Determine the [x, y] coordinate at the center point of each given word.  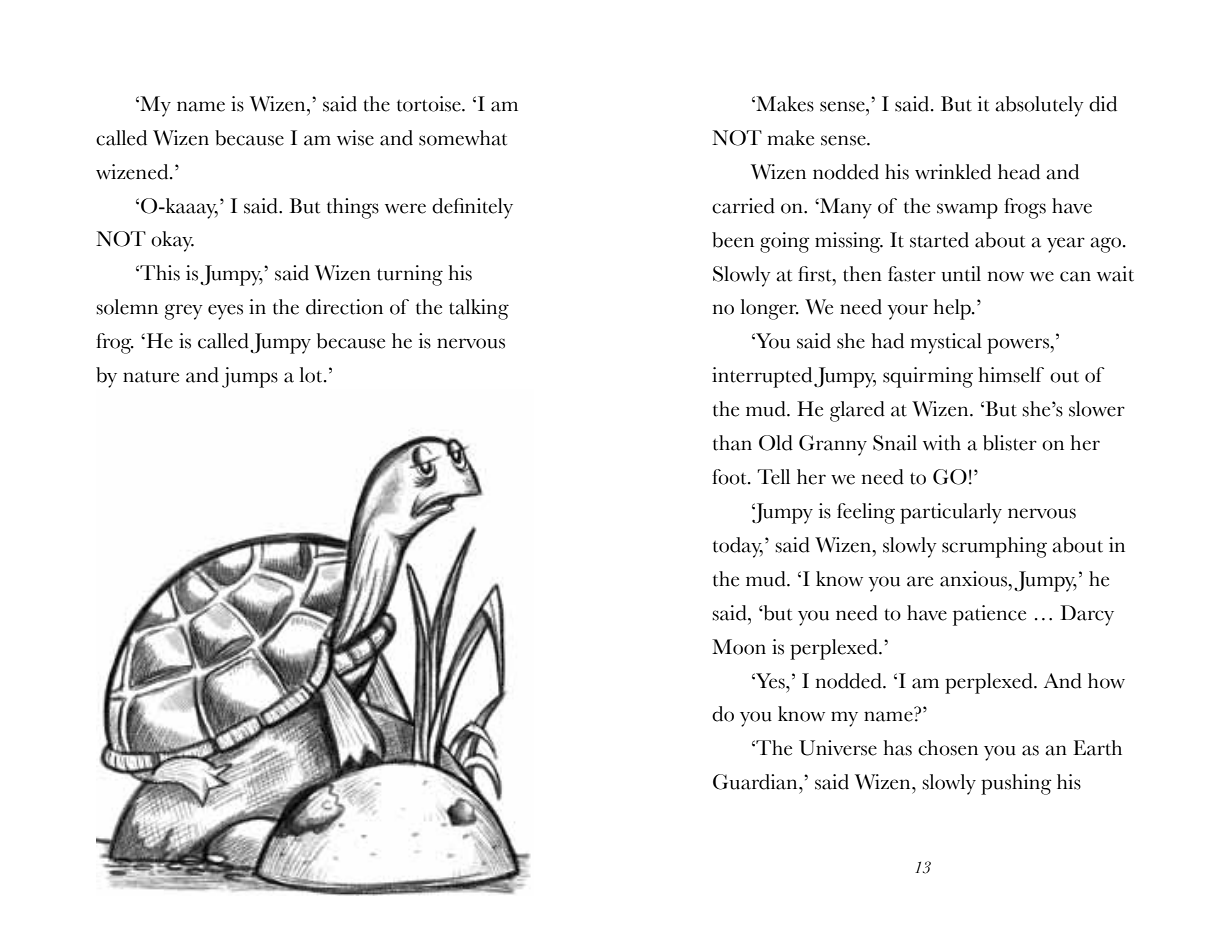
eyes [225, 312]
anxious [975, 579]
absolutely [1039, 106]
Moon [739, 647]
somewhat [463, 138]
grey [184, 312]
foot [730, 477]
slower [1097, 409]
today [738, 547]
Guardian [756, 782]
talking [479, 309]
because [249, 138]
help [953, 309]
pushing [1016, 784]
